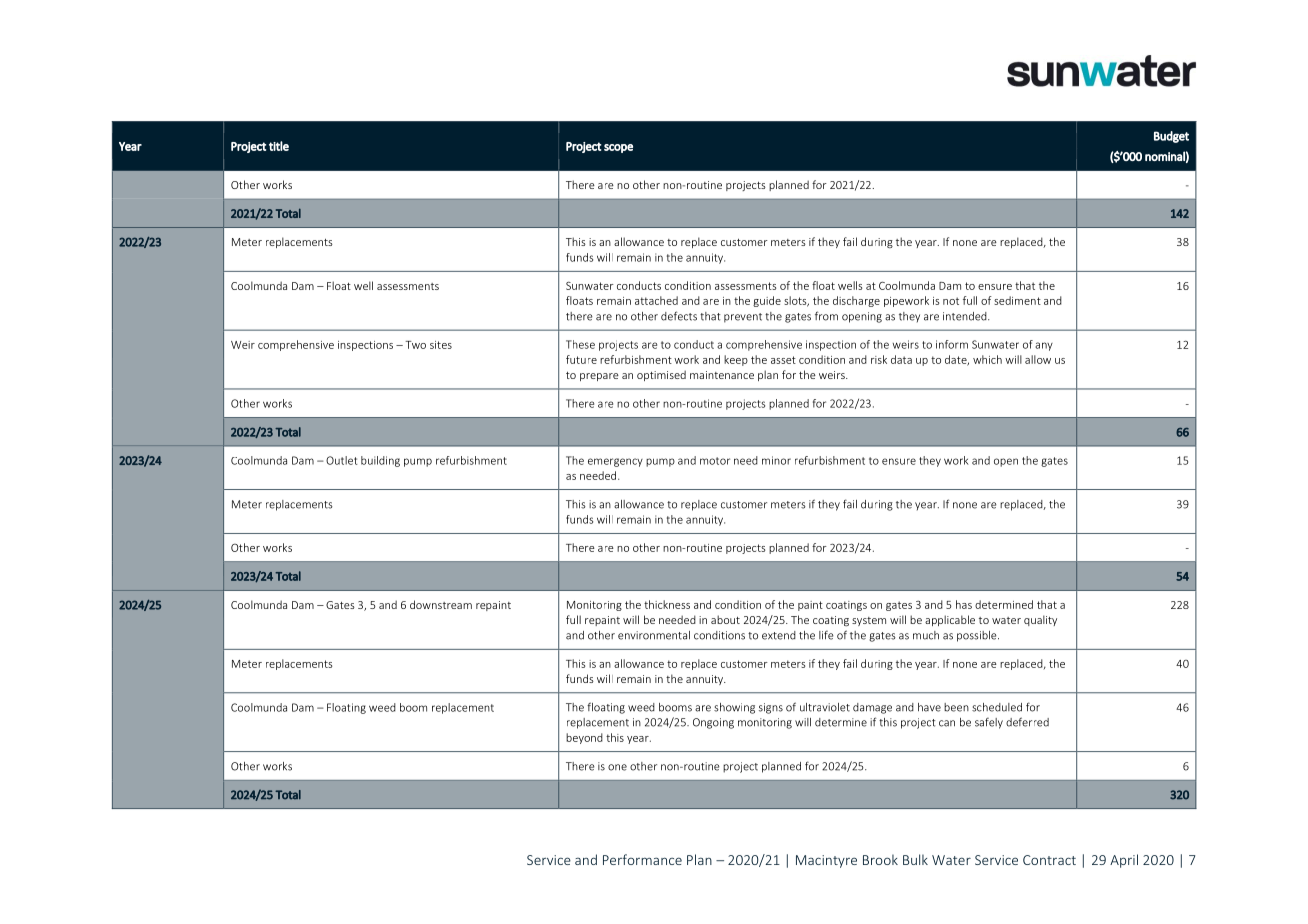  What do you see at coordinates (1049, 860) in the document?
I see `Contract` at bounding box center [1049, 860].
